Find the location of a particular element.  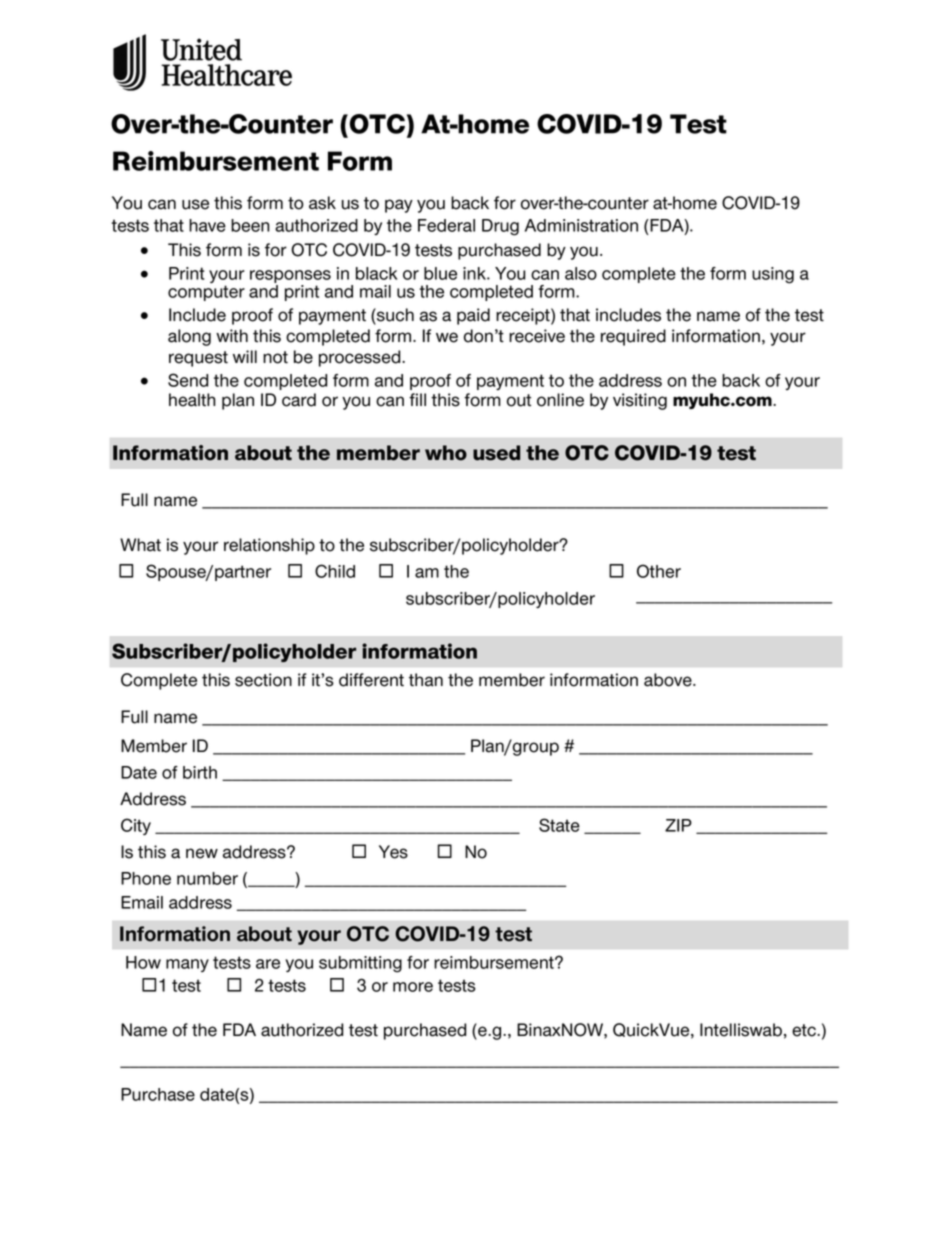

Send is located at coordinates (188, 380).
